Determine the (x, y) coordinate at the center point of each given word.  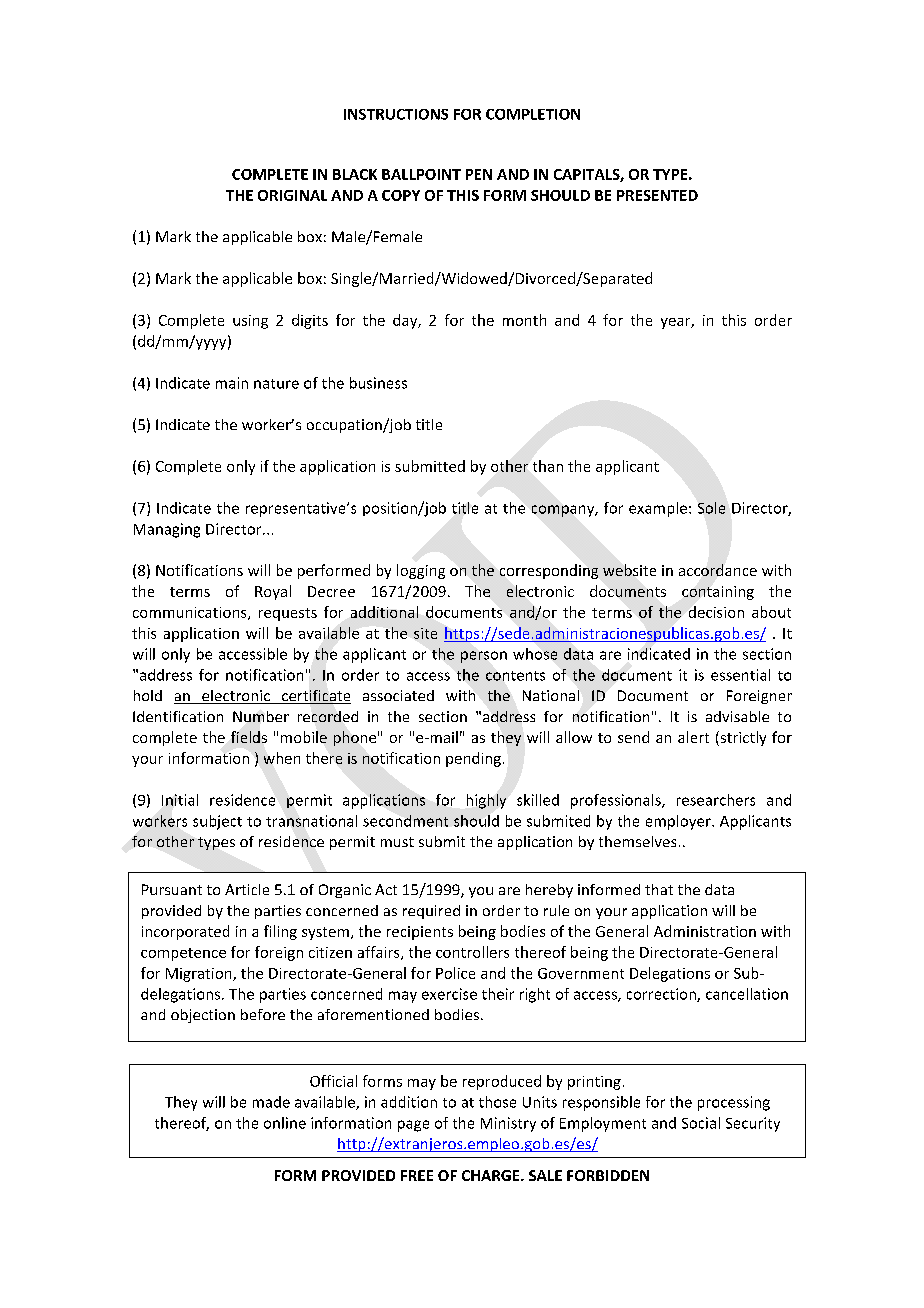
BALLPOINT (421, 174)
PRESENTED (657, 195)
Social (701, 1123)
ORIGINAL (292, 195)
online (285, 1123)
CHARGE (492, 1175)
